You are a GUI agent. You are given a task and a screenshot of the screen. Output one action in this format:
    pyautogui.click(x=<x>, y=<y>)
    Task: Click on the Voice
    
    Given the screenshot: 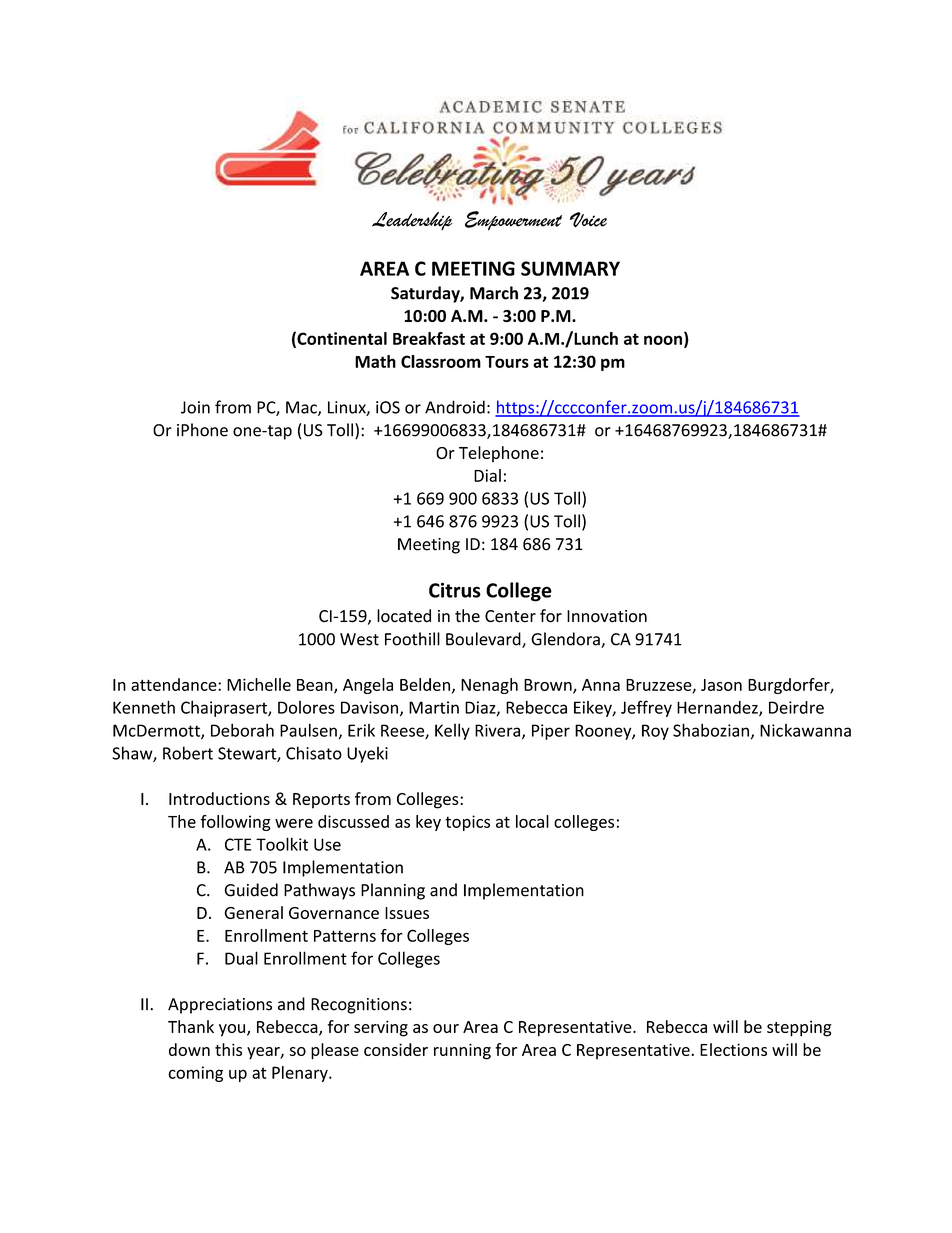 What is the action you would take?
    pyautogui.click(x=588, y=219)
